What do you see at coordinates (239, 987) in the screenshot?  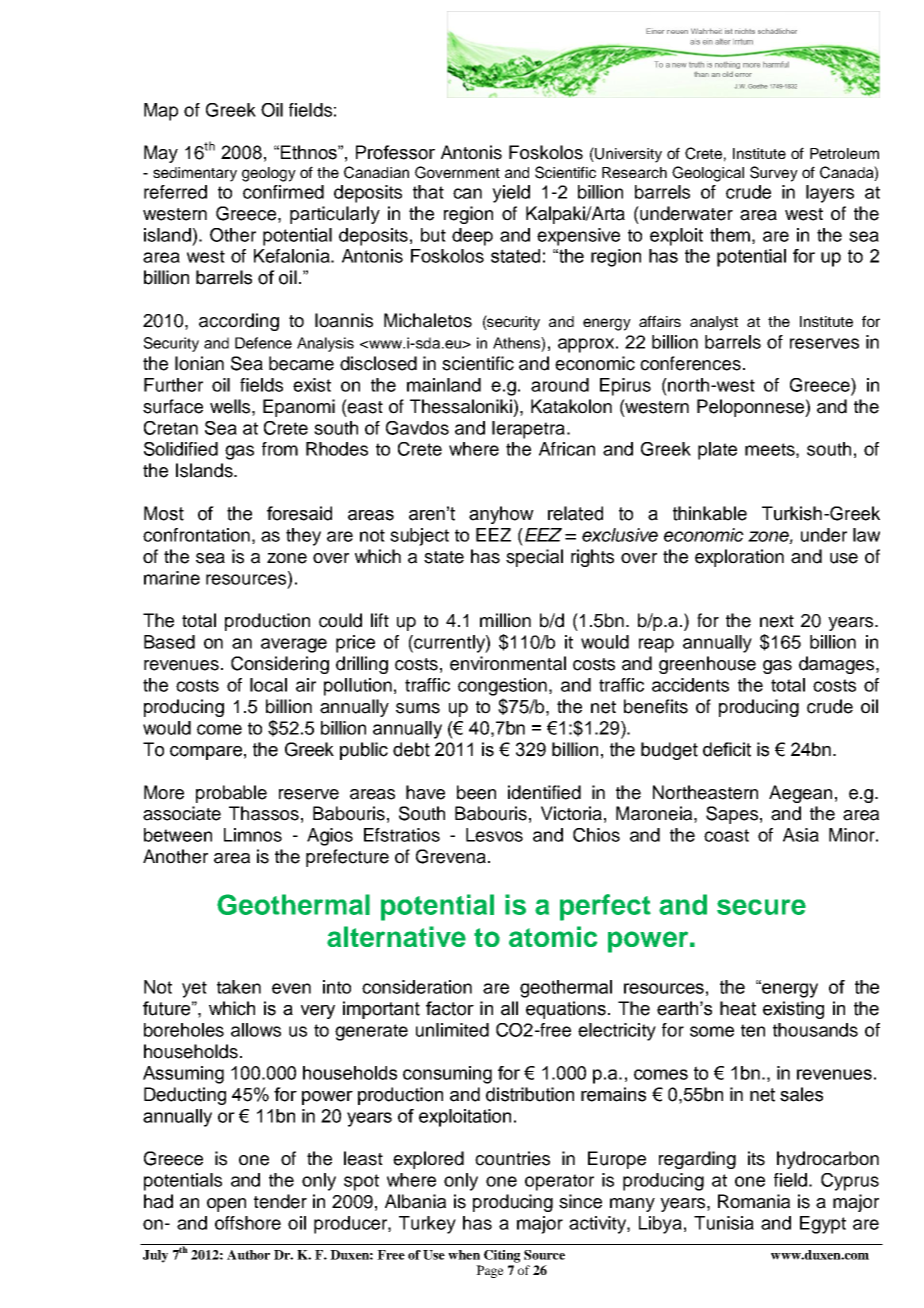 I see `taken` at bounding box center [239, 987].
